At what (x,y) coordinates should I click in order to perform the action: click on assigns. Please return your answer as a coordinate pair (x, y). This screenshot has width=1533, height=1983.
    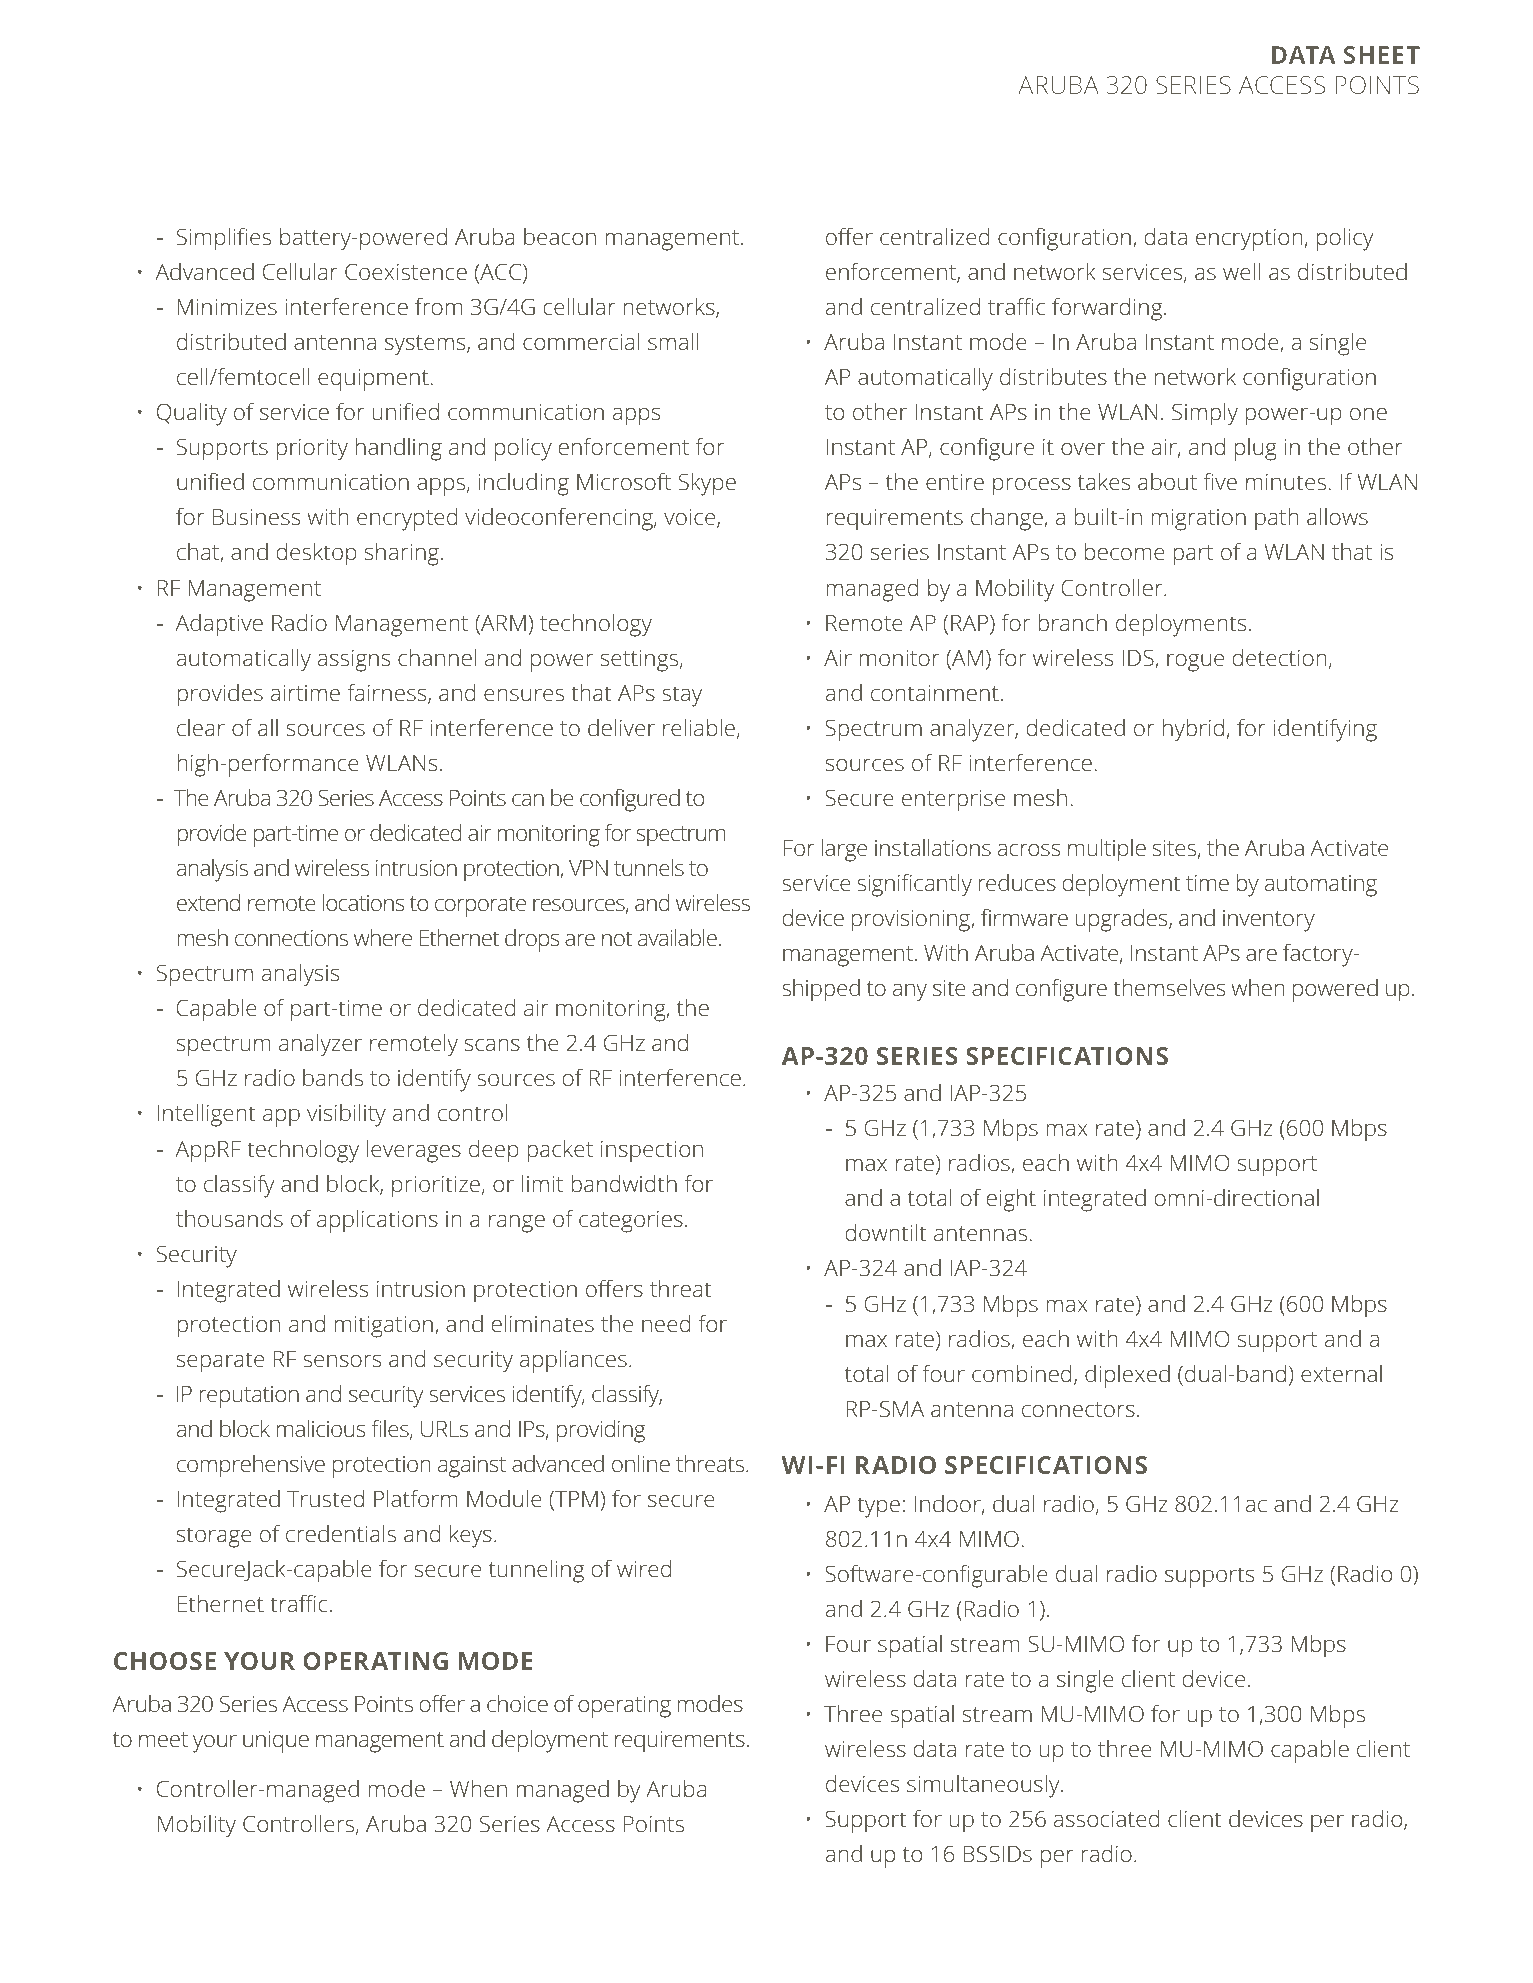
    Looking at the image, I should click on (354, 661).
